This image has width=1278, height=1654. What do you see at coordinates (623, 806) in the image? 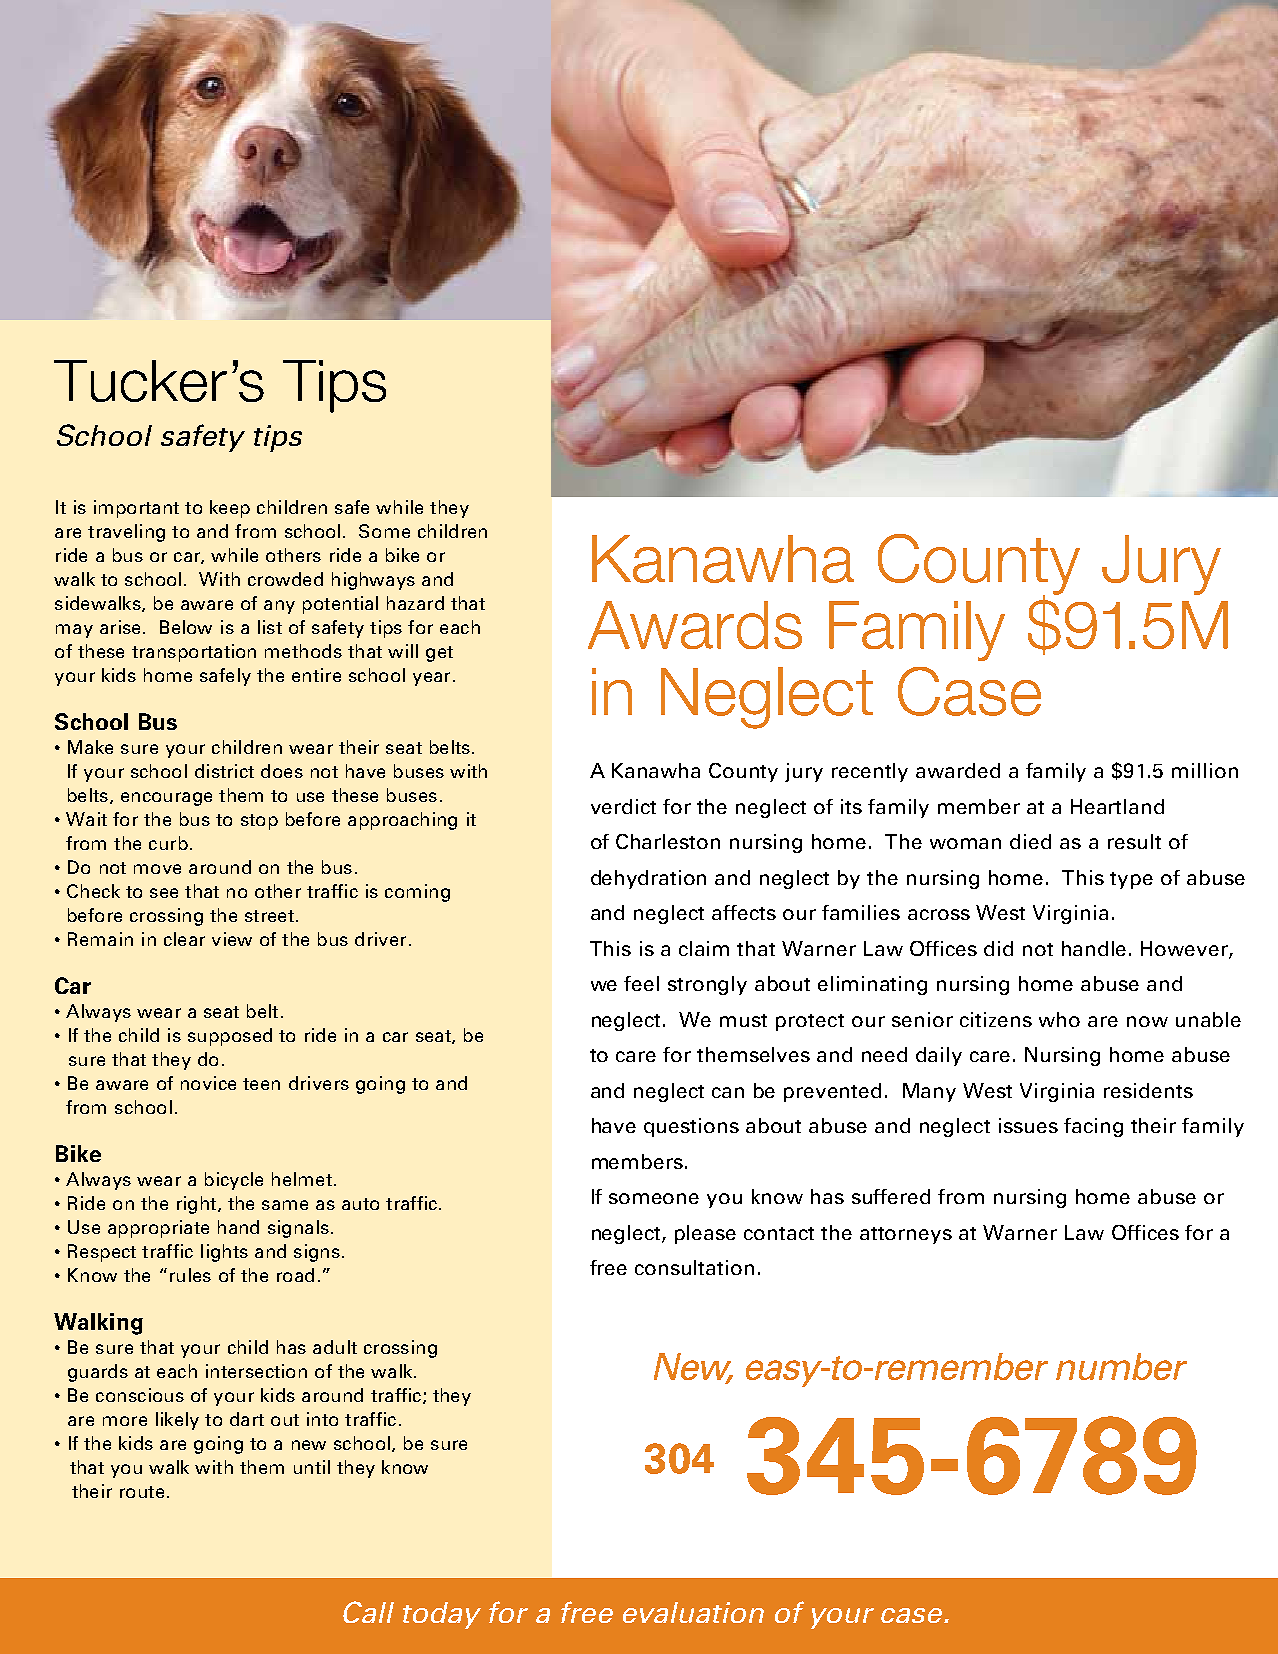
I see `verdict` at bounding box center [623, 806].
